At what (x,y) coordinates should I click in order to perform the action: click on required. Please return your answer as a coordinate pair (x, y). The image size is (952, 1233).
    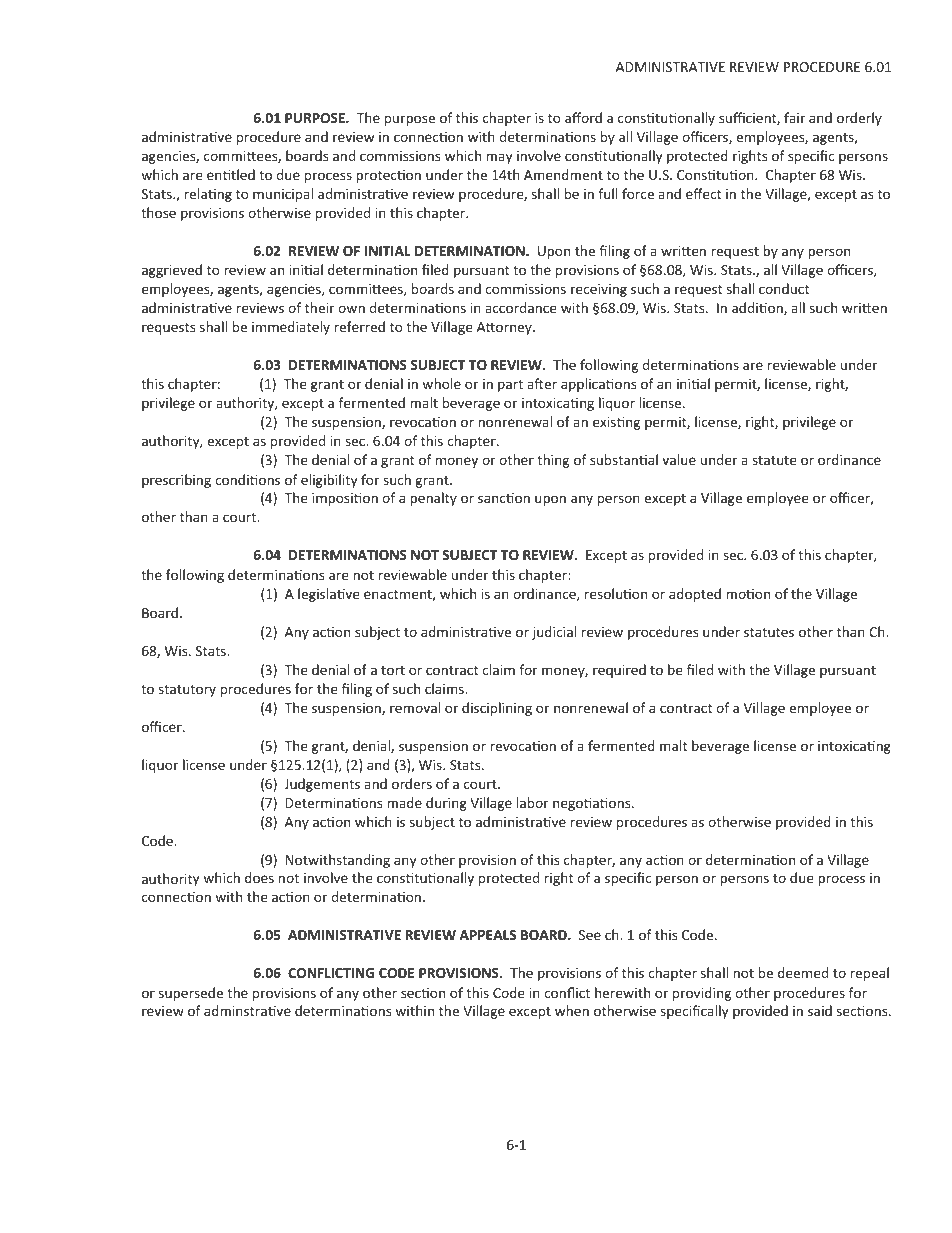
    Looking at the image, I should click on (619, 671).
